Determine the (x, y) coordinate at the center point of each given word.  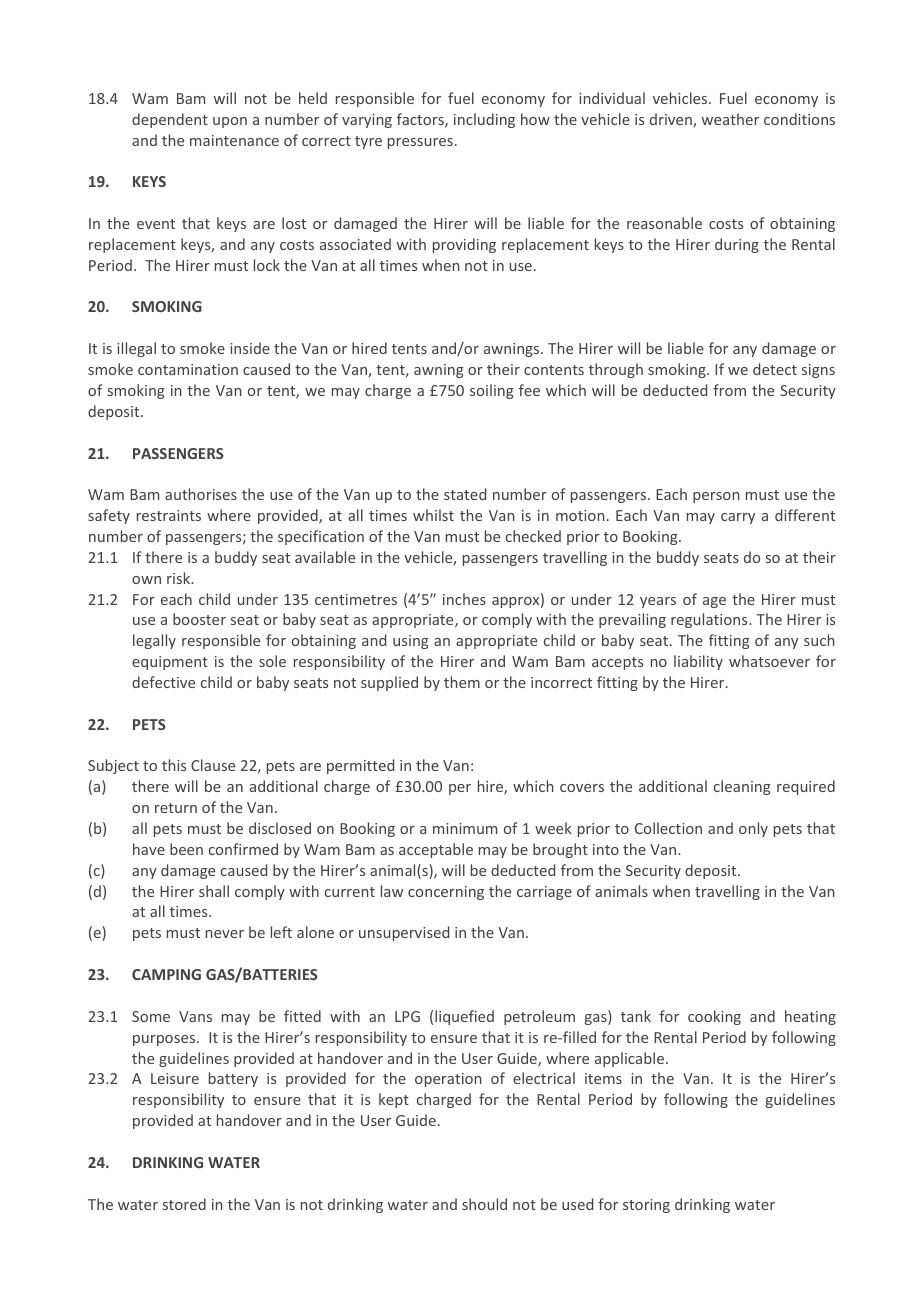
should (484, 1204)
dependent (170, 120)
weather (730, 119)
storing (646, 1206)
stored (184, 1204)
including (484, 120)
